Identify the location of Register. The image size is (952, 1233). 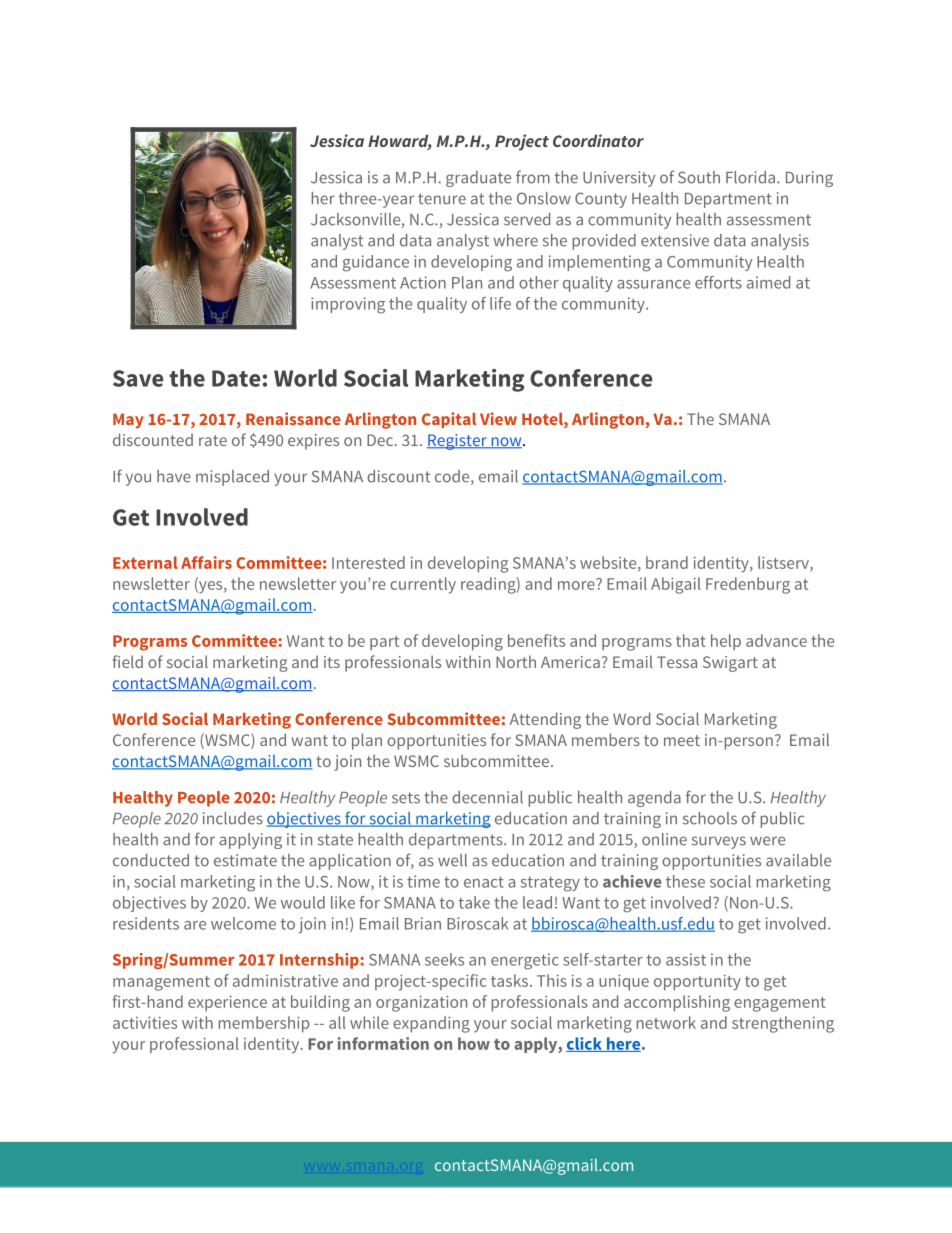
(458, 442).
